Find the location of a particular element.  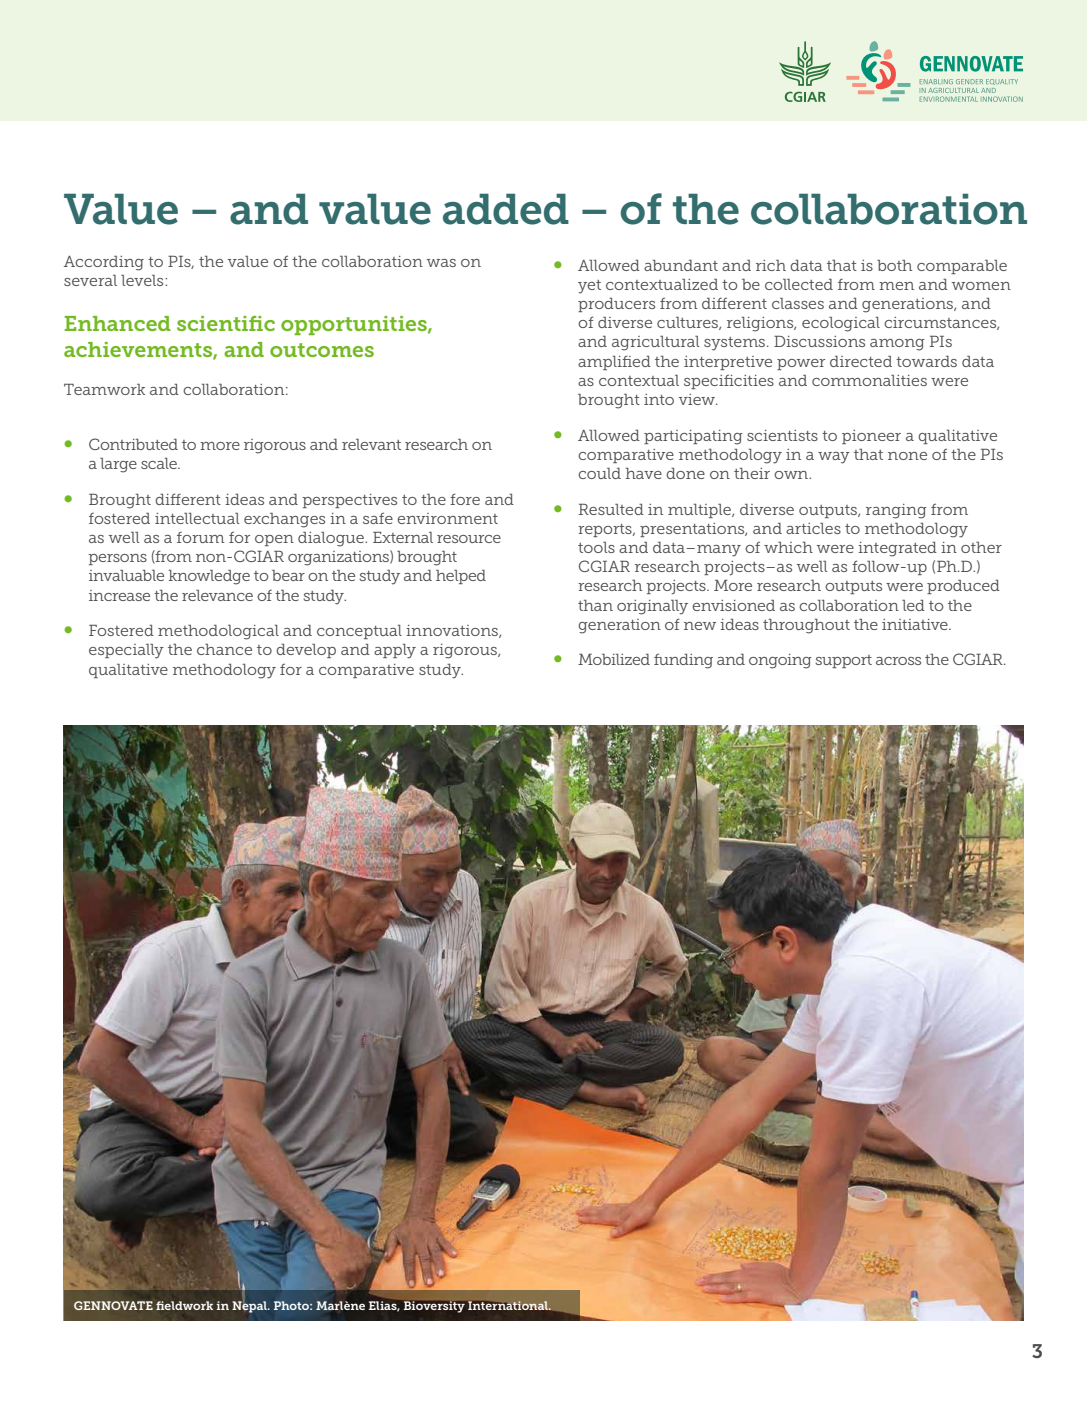

support is located at coordinates (843, 661).
